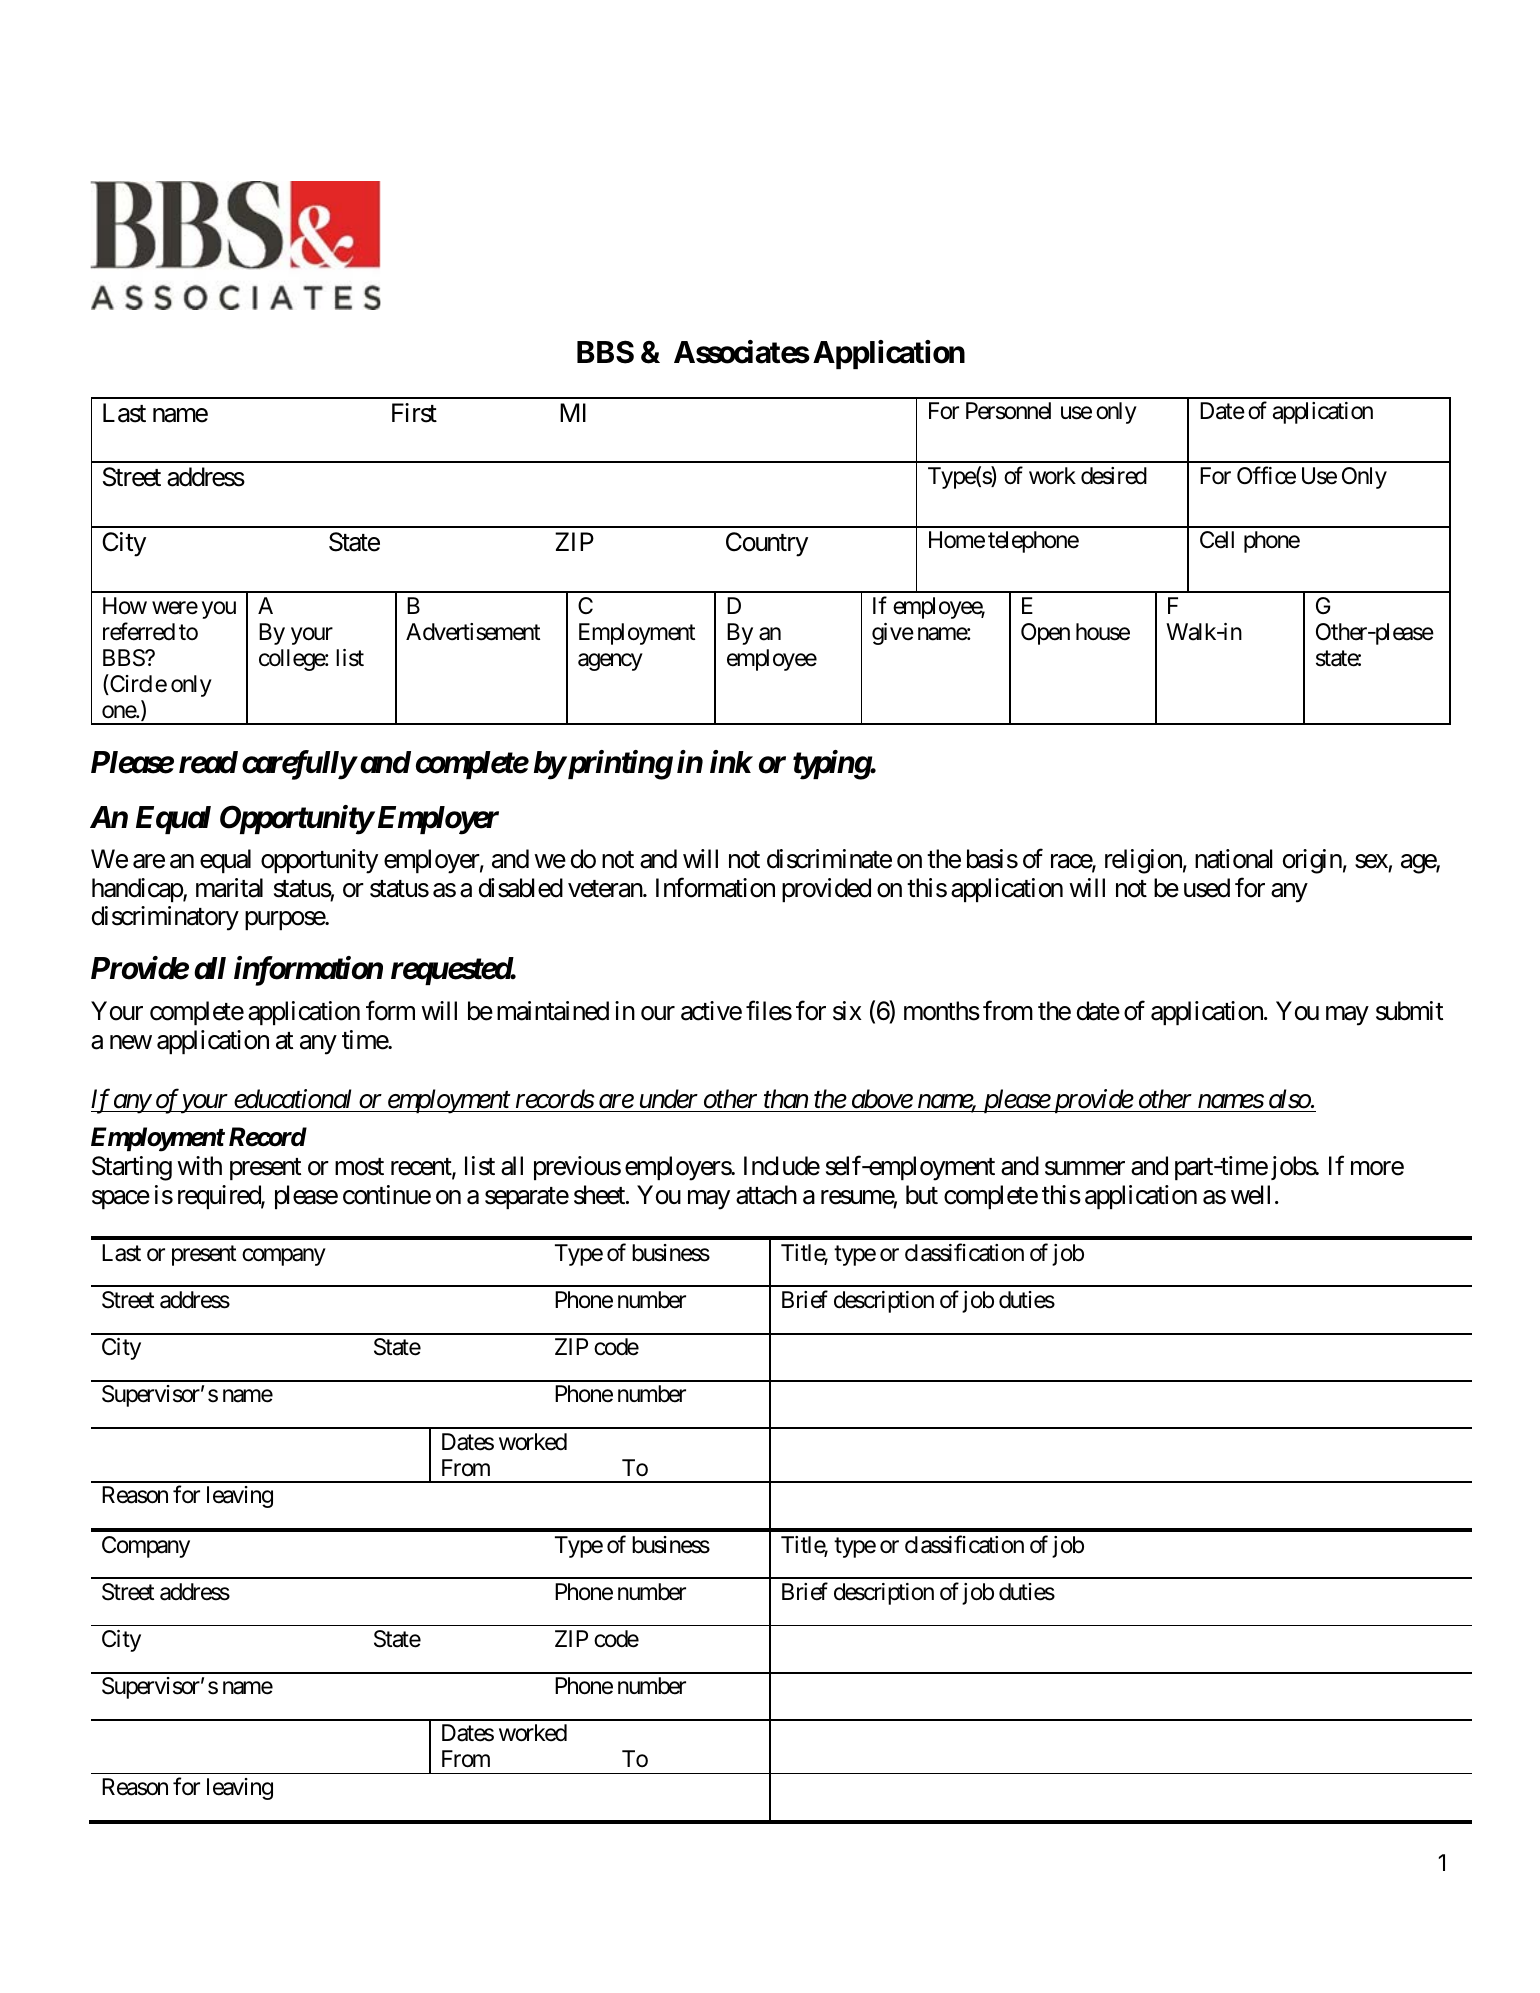  I want to click on well, so click(1250, 1195).
